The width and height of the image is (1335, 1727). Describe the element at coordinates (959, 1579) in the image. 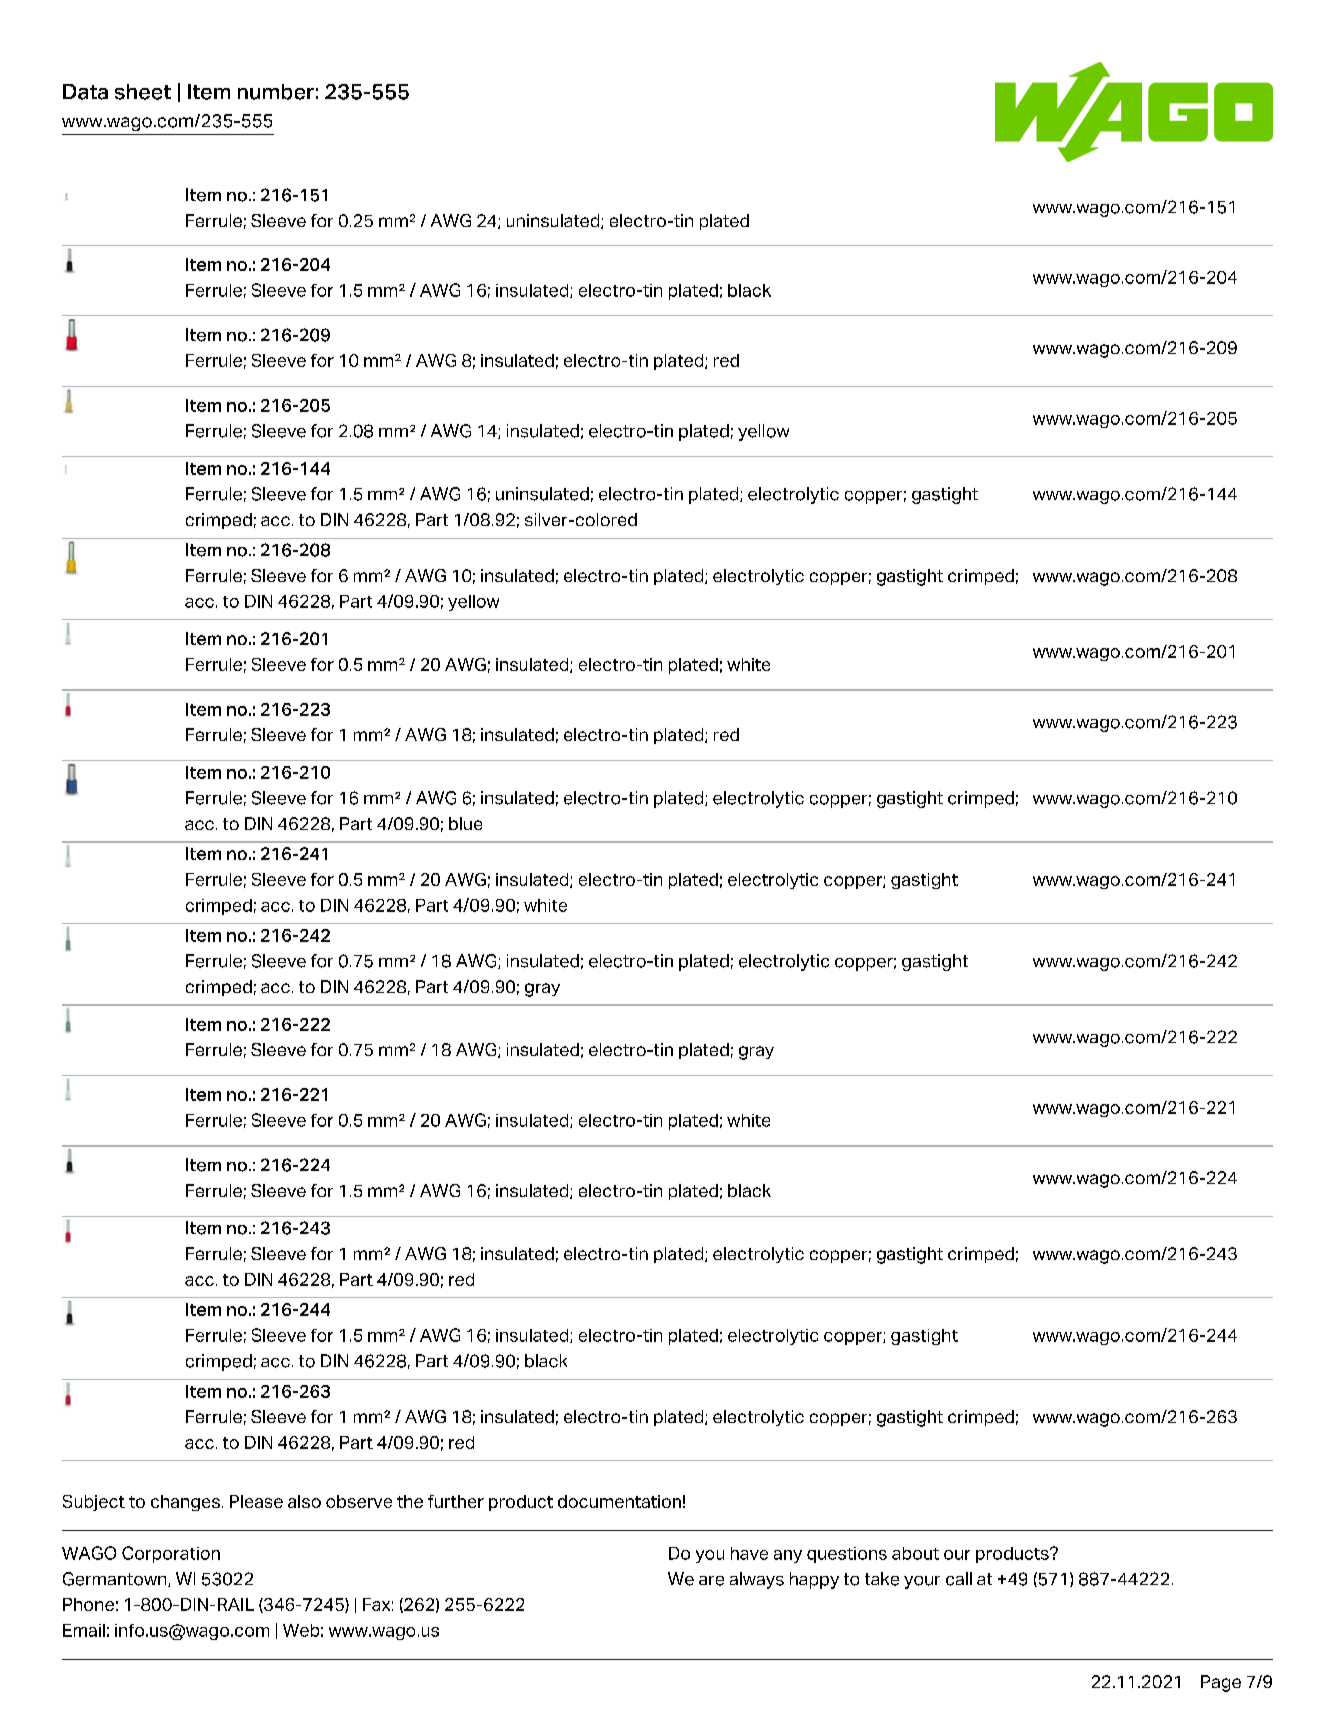

I see `call` at that location.
